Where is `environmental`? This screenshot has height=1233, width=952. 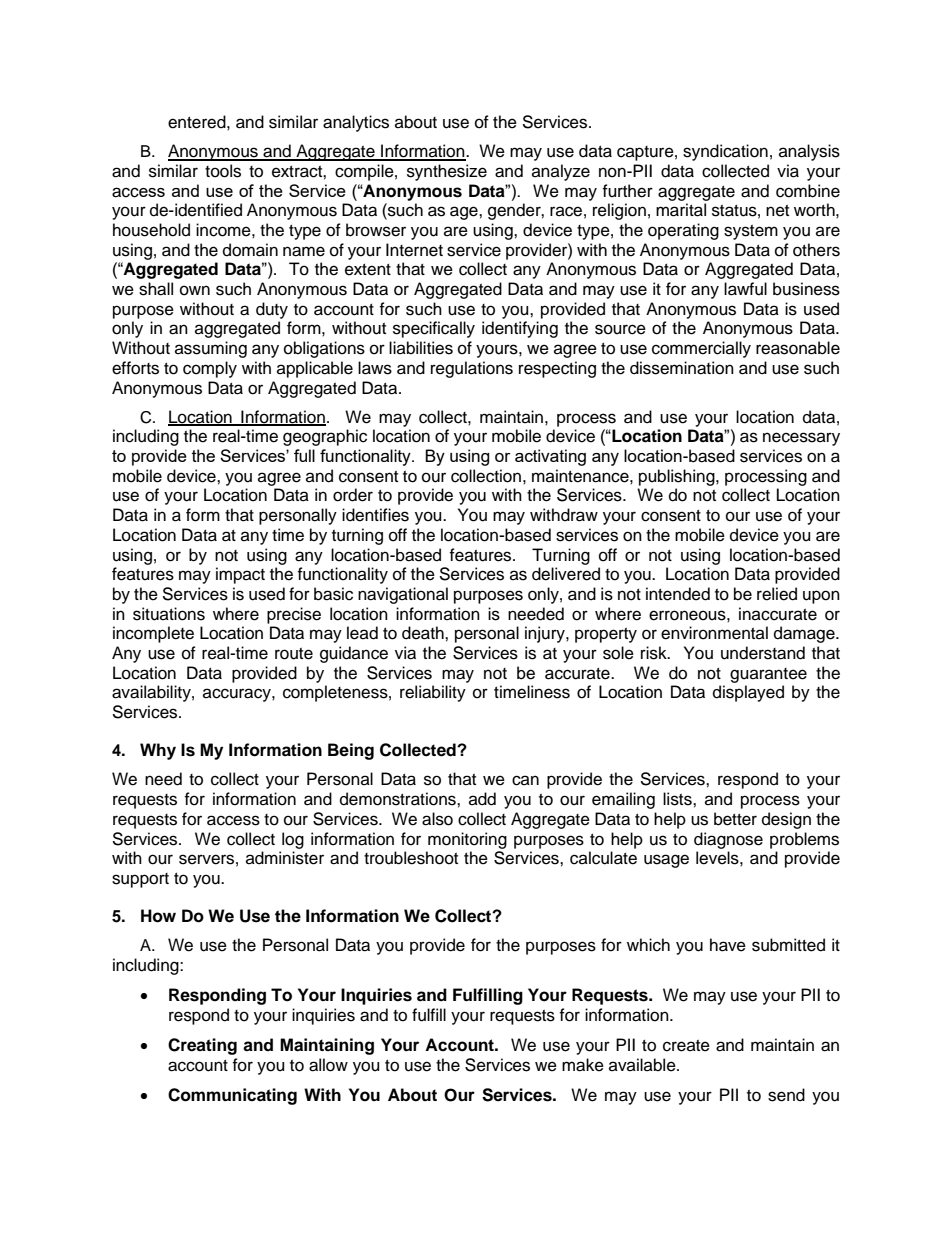
environmental is located at coordinates (714, 633).
